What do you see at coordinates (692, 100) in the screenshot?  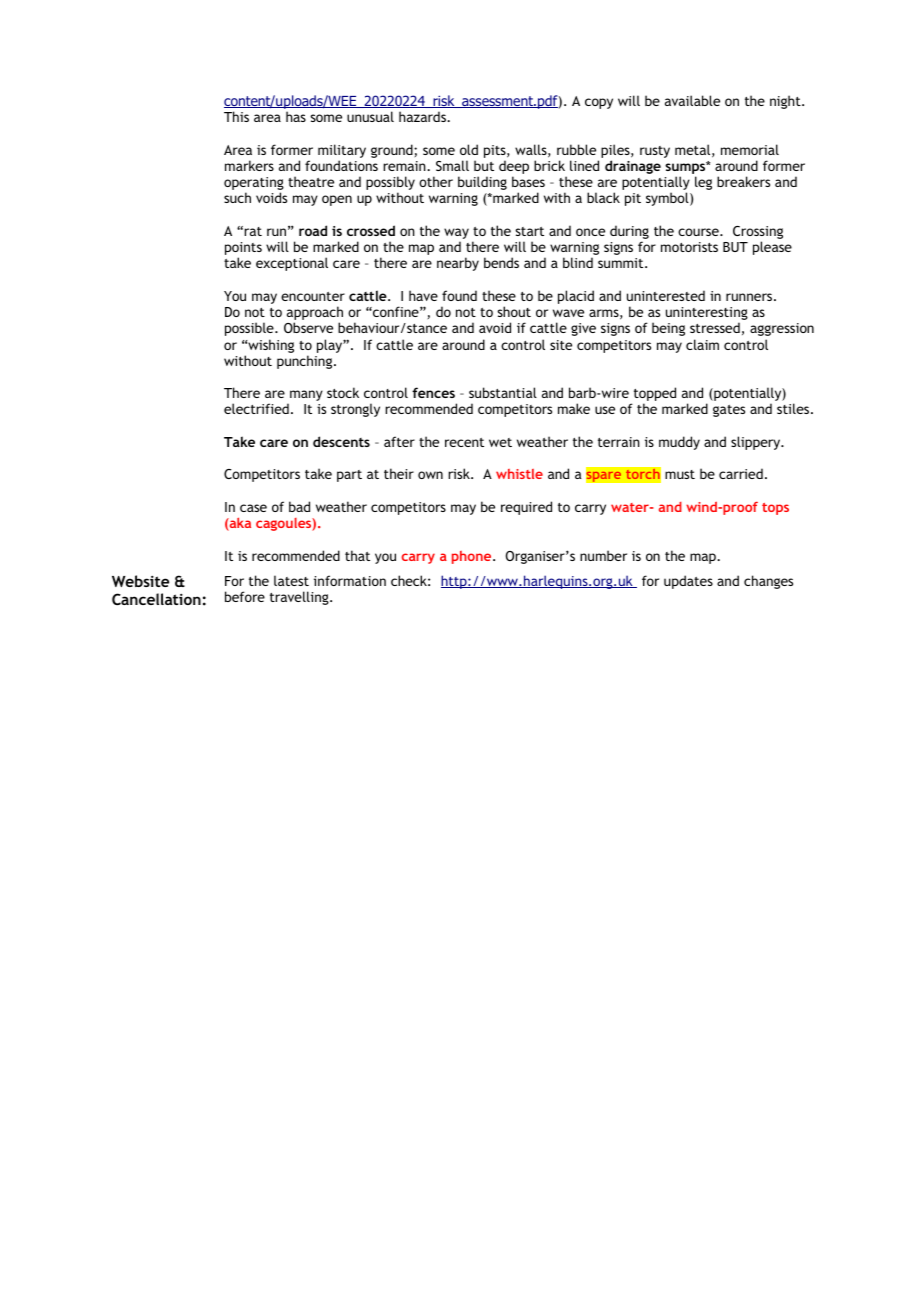 I see `available` at bounding box center [692, 100].
